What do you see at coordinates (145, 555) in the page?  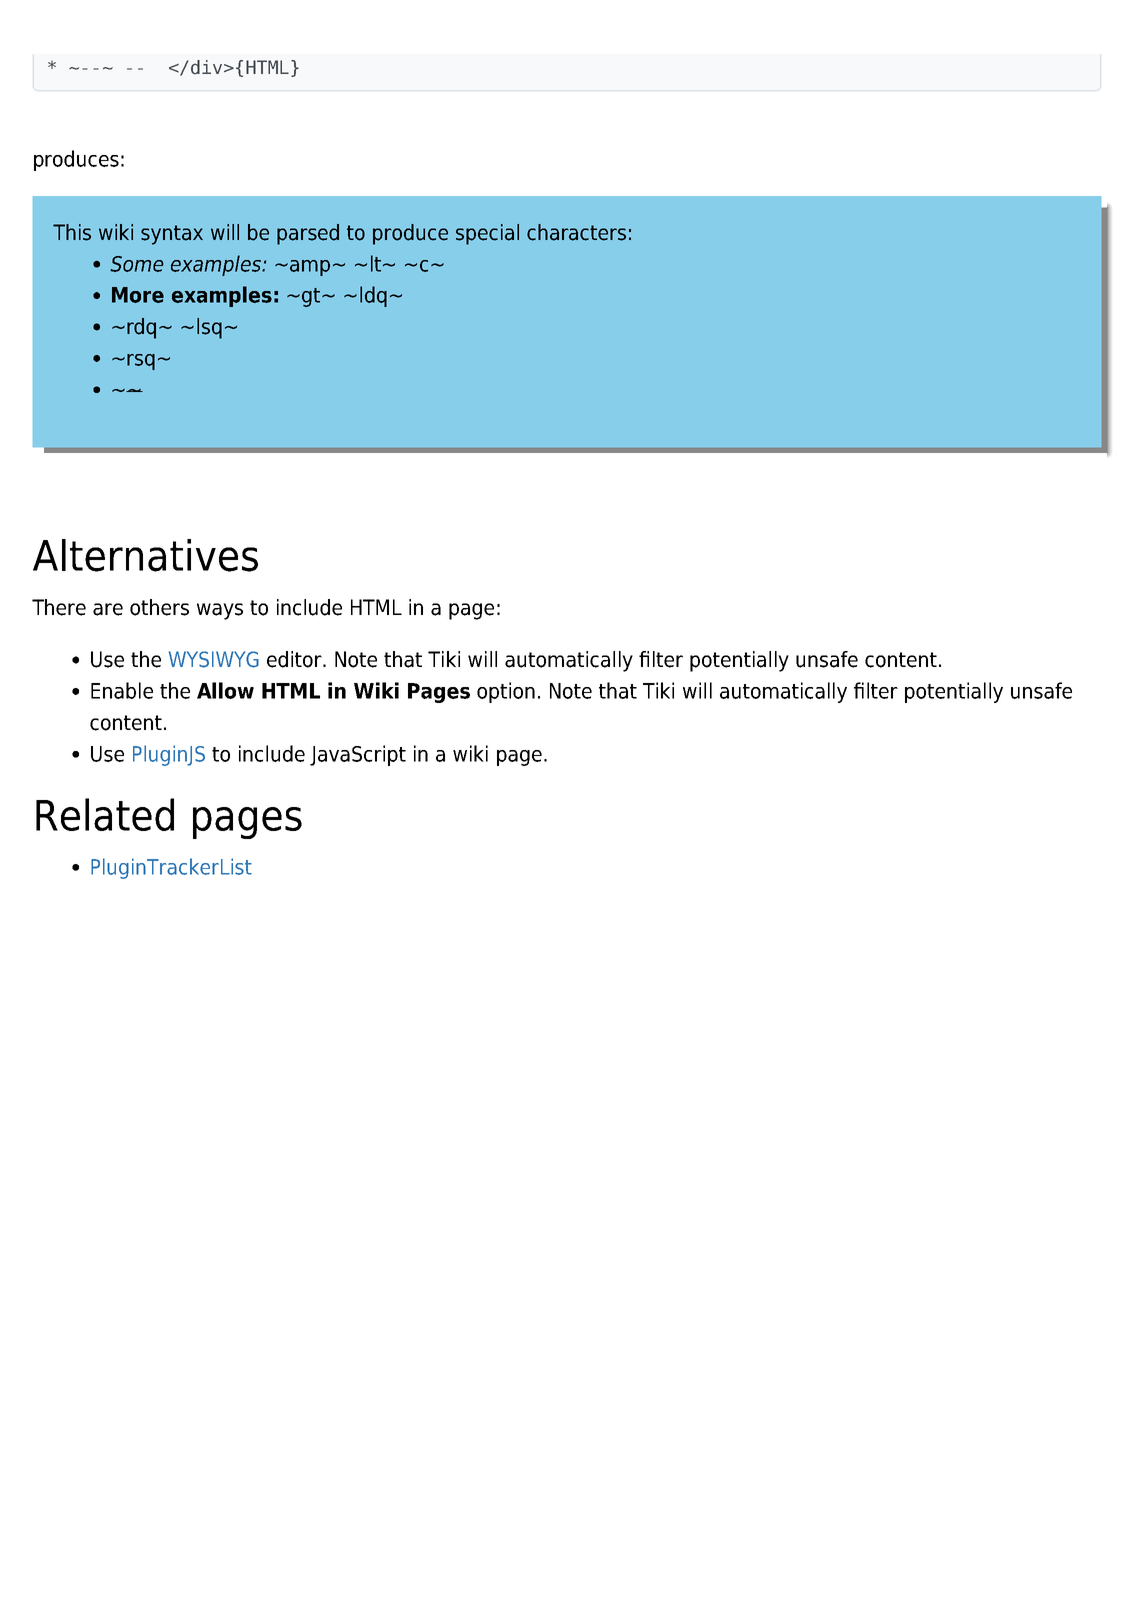 I see `Alternatives` at bounding box center [145, 555].
